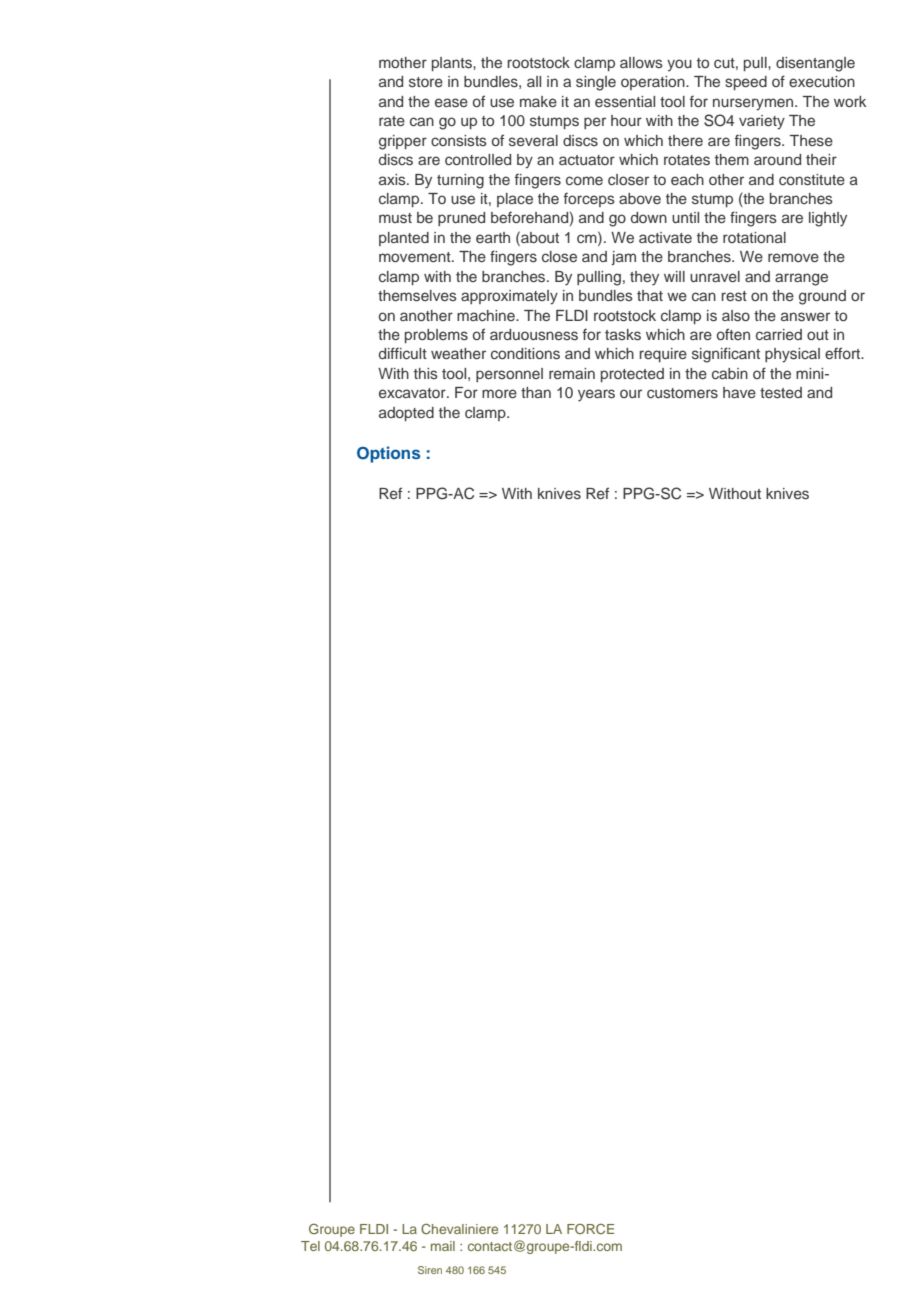  Describe the element at coordinates (625, 101) in the screenshot. I see `essential` at that location.
